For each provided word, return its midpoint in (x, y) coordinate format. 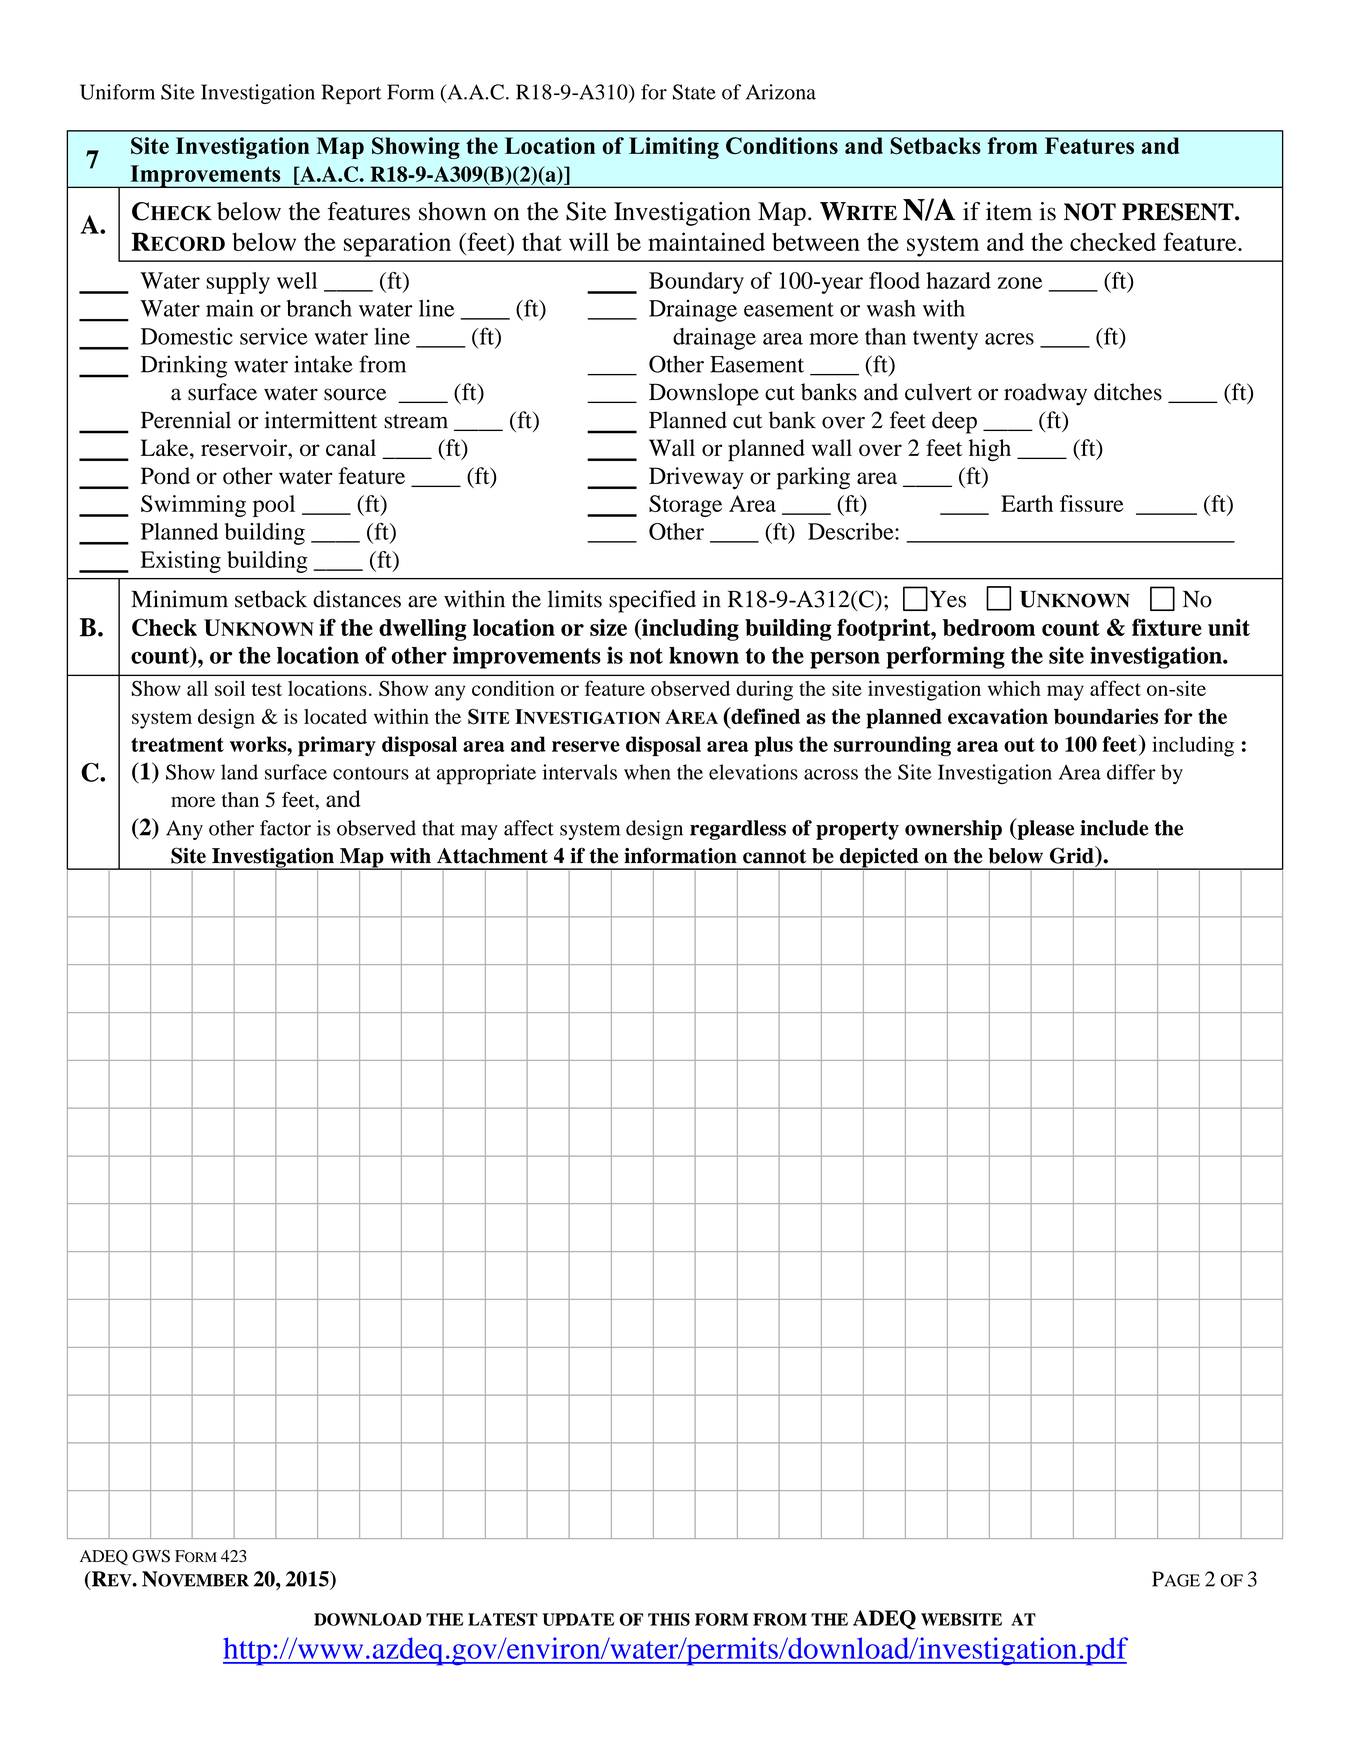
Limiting (674, 148)
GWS (151, 1556)
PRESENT (1179, 212)
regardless (738, 830)
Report (351, 94)
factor (285, 828)
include (1114, 828)
